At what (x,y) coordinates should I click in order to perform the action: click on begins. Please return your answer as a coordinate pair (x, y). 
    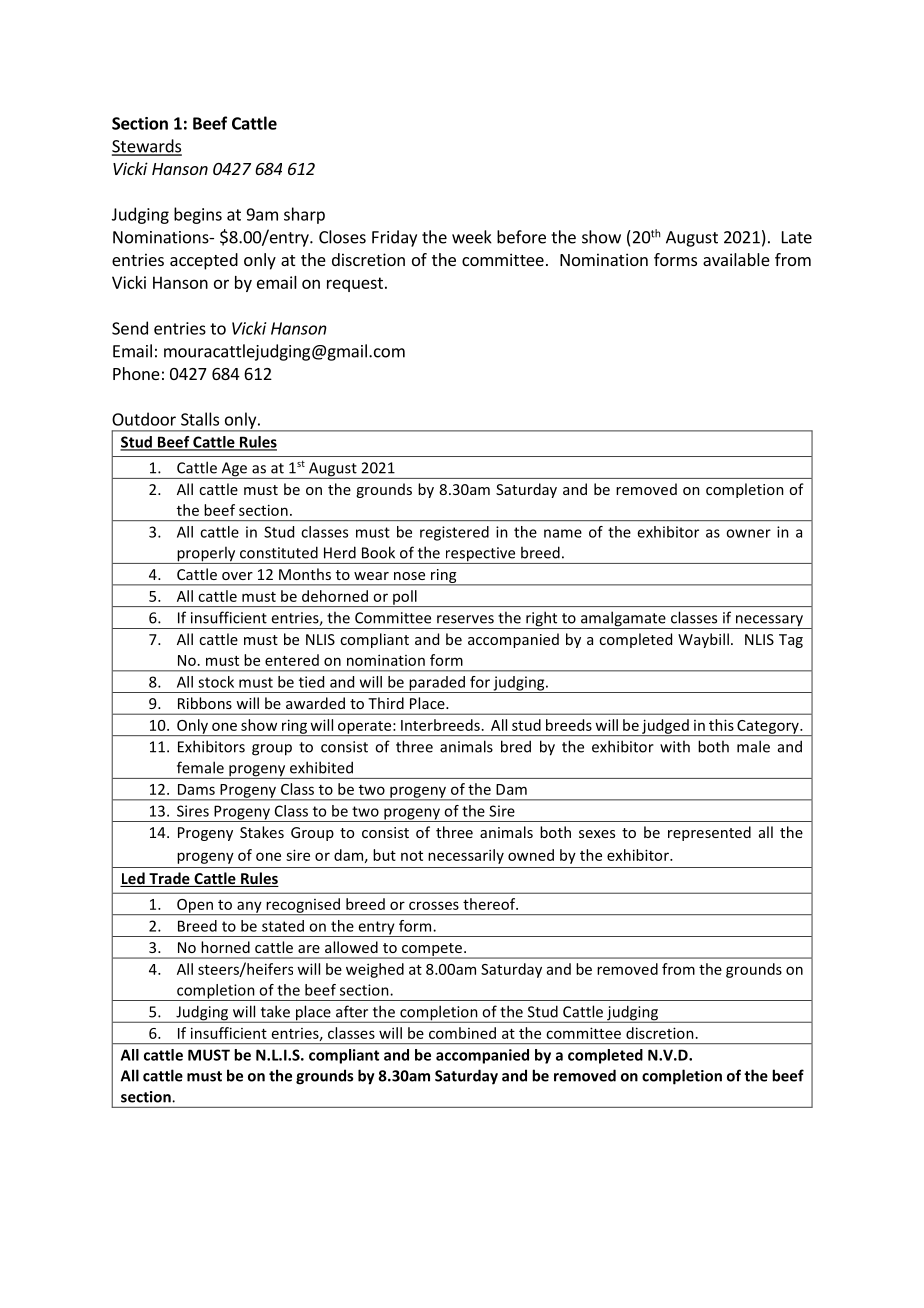
    Looking at the image, I should click on (198, 215).
